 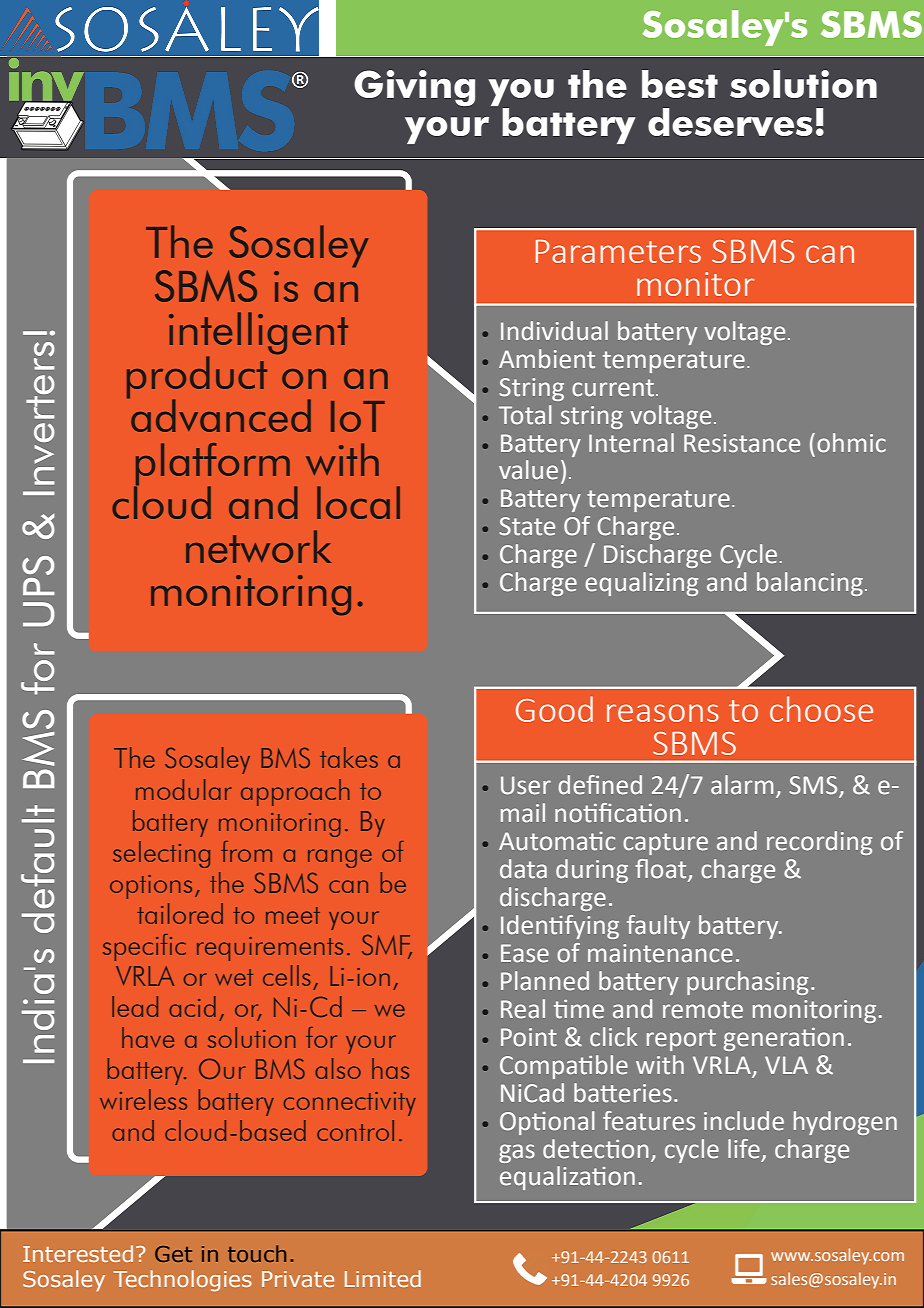 I want to click on choose, so click(x=821, y=709).
